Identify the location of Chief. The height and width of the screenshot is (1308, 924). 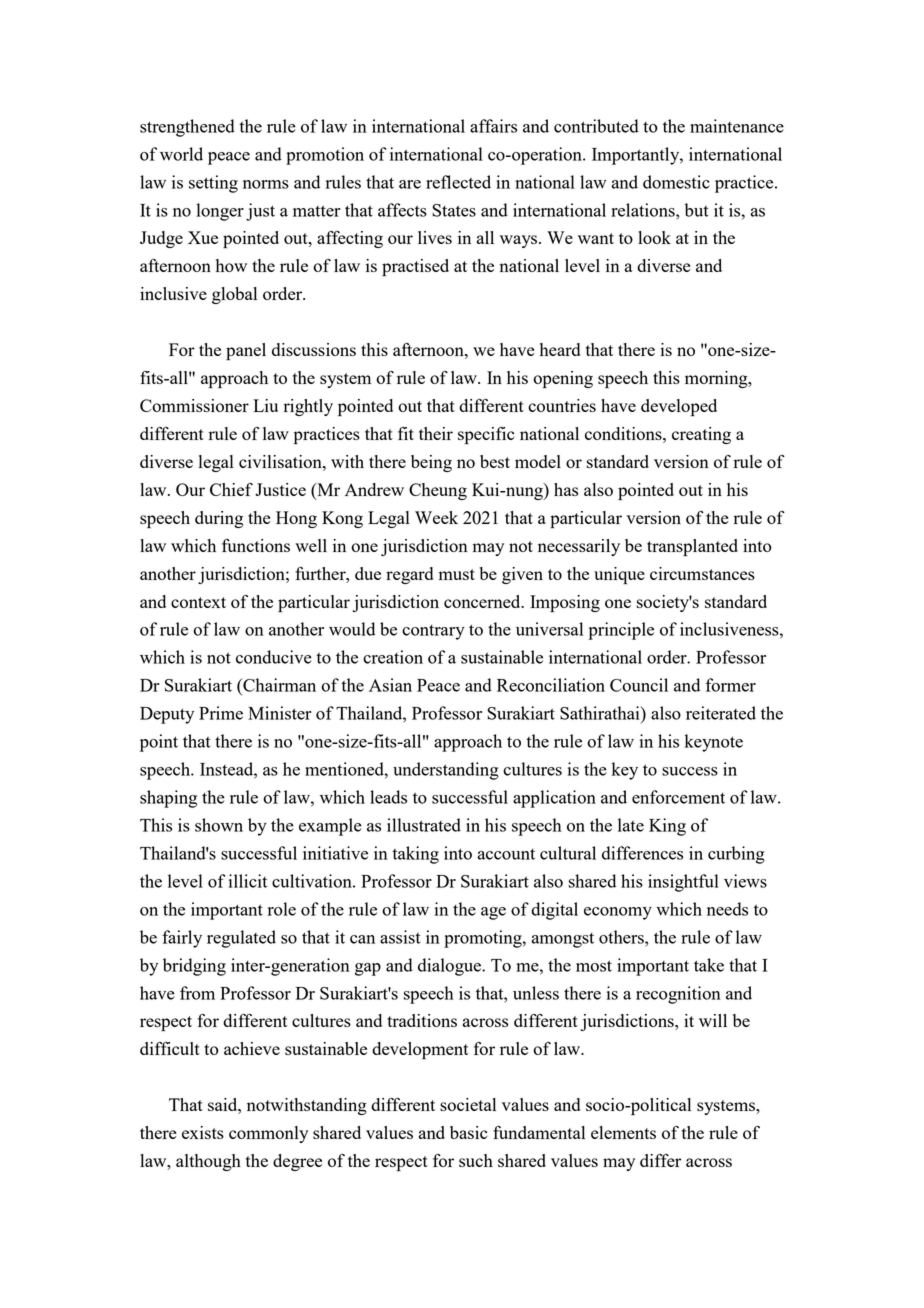
(231, 489).
